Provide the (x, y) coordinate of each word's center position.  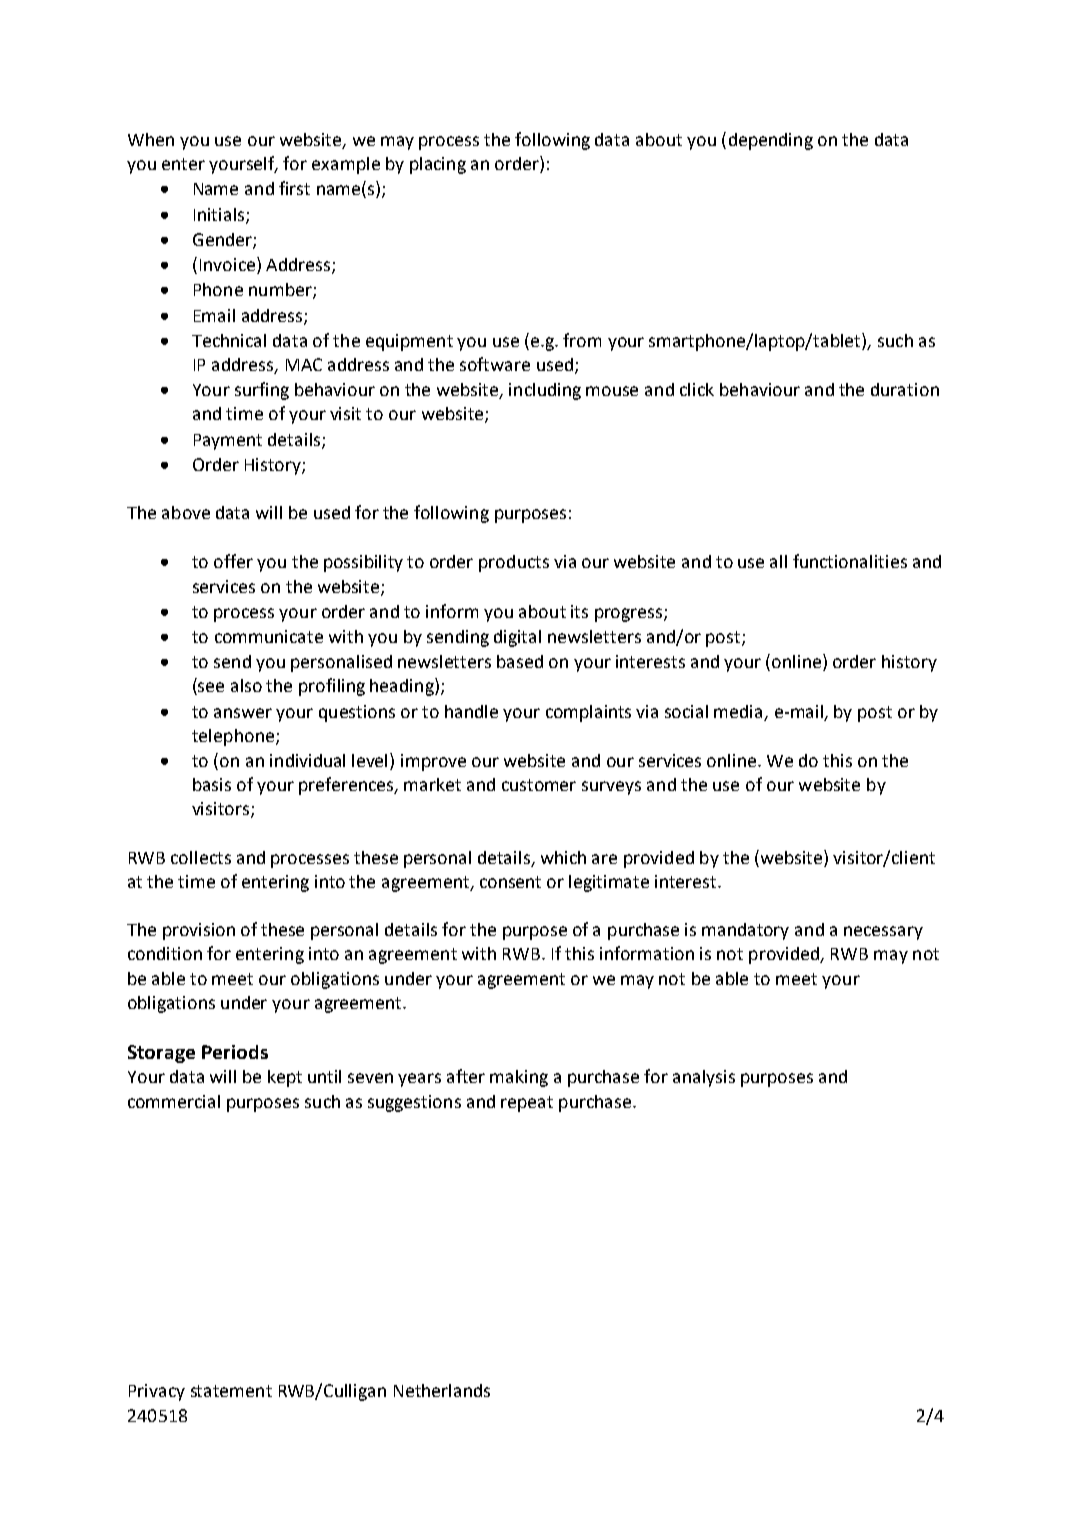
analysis (704, 1078)
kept (285, 1078)
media (738, 711)
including (545, 391)
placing (438, 165)
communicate (269, 636)
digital (517, 638)
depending (771, 141)
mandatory (745, 931)
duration (905, 389)
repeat (527, 1104)
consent (510, 882)
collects (201, 857)
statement (231, 1391)
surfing (262, 391)
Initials (220, 215)
